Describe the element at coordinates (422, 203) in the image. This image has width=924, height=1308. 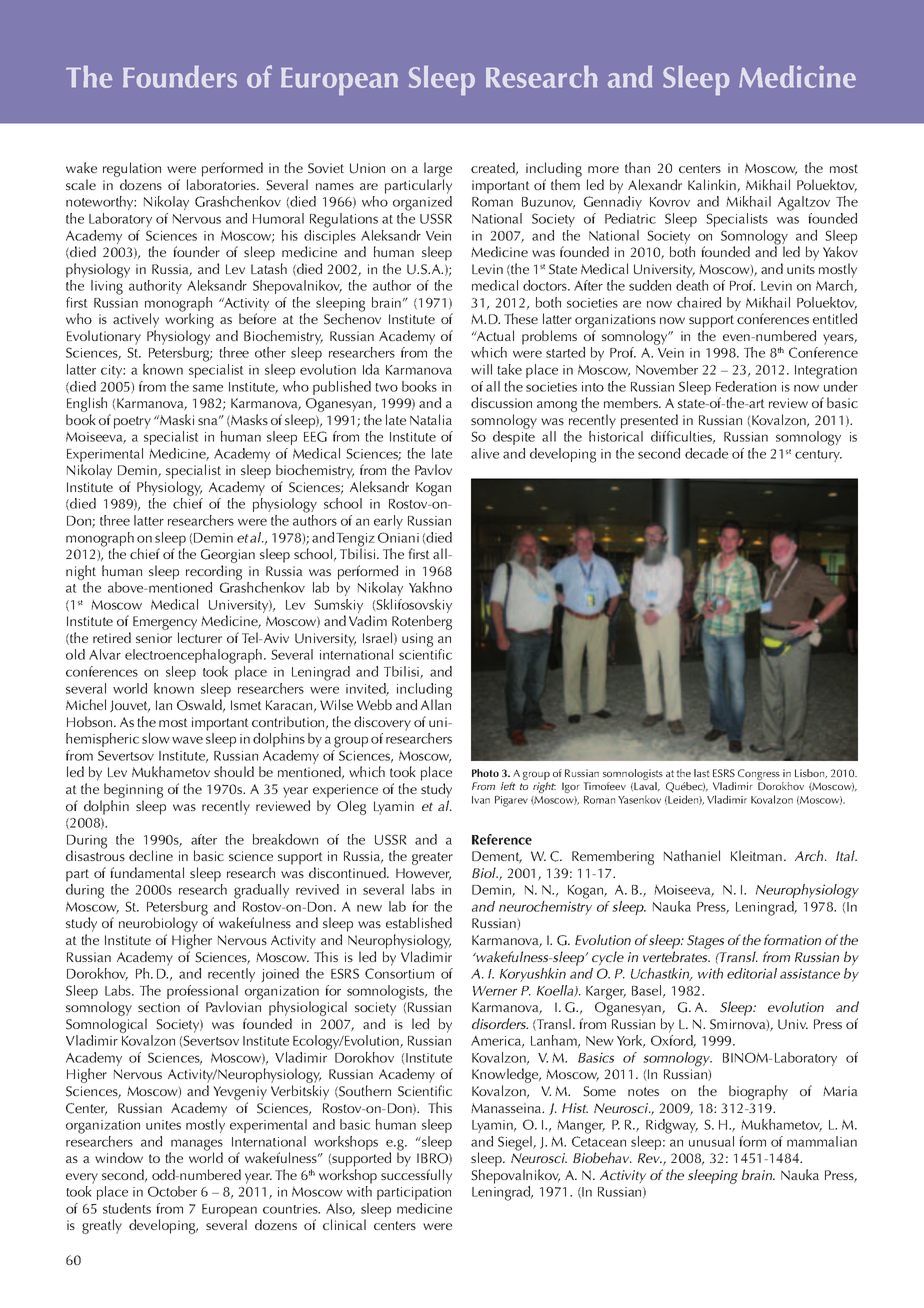
I see `organized` at that location.
